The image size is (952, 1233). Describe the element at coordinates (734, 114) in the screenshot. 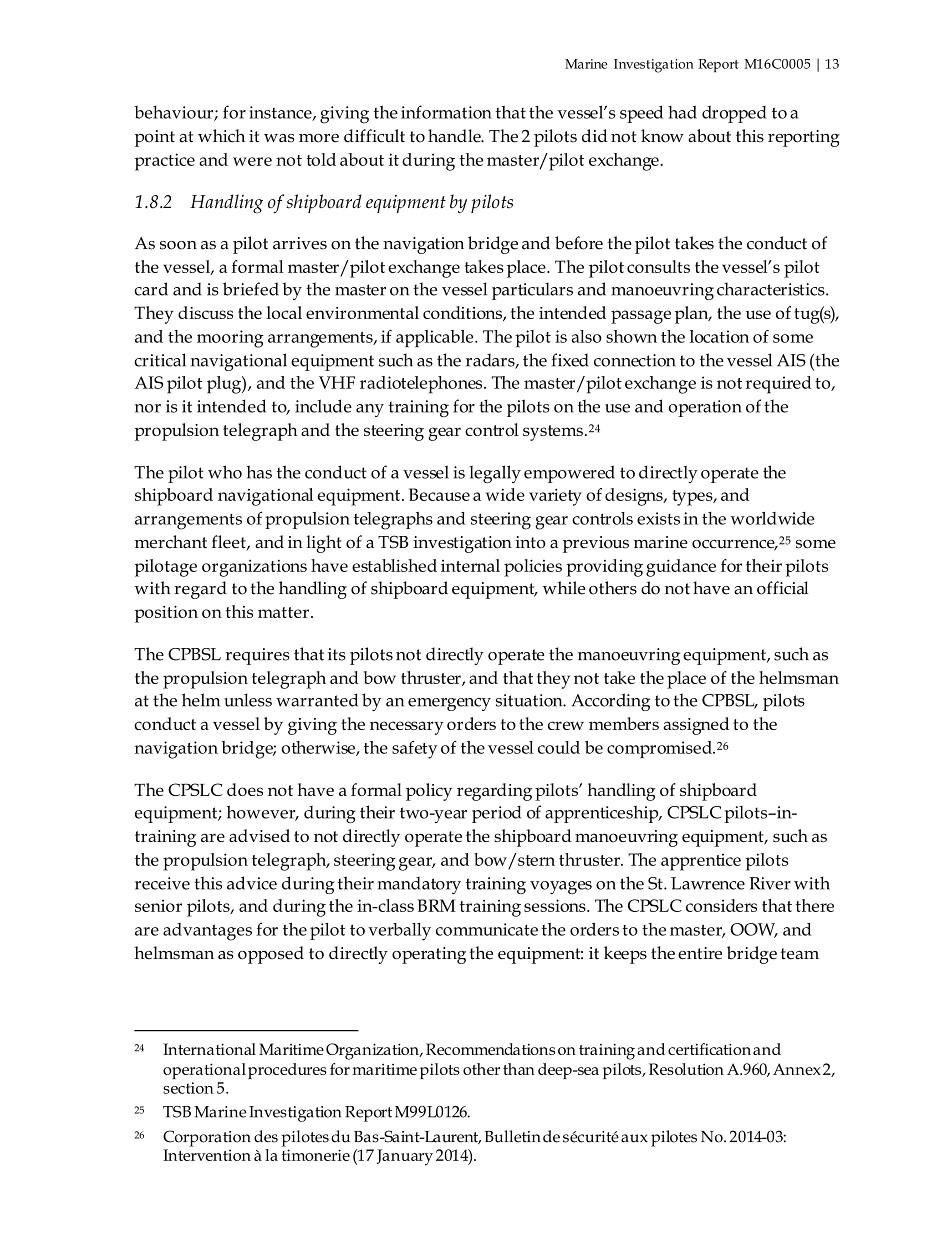

I see `dropped` at that location.
